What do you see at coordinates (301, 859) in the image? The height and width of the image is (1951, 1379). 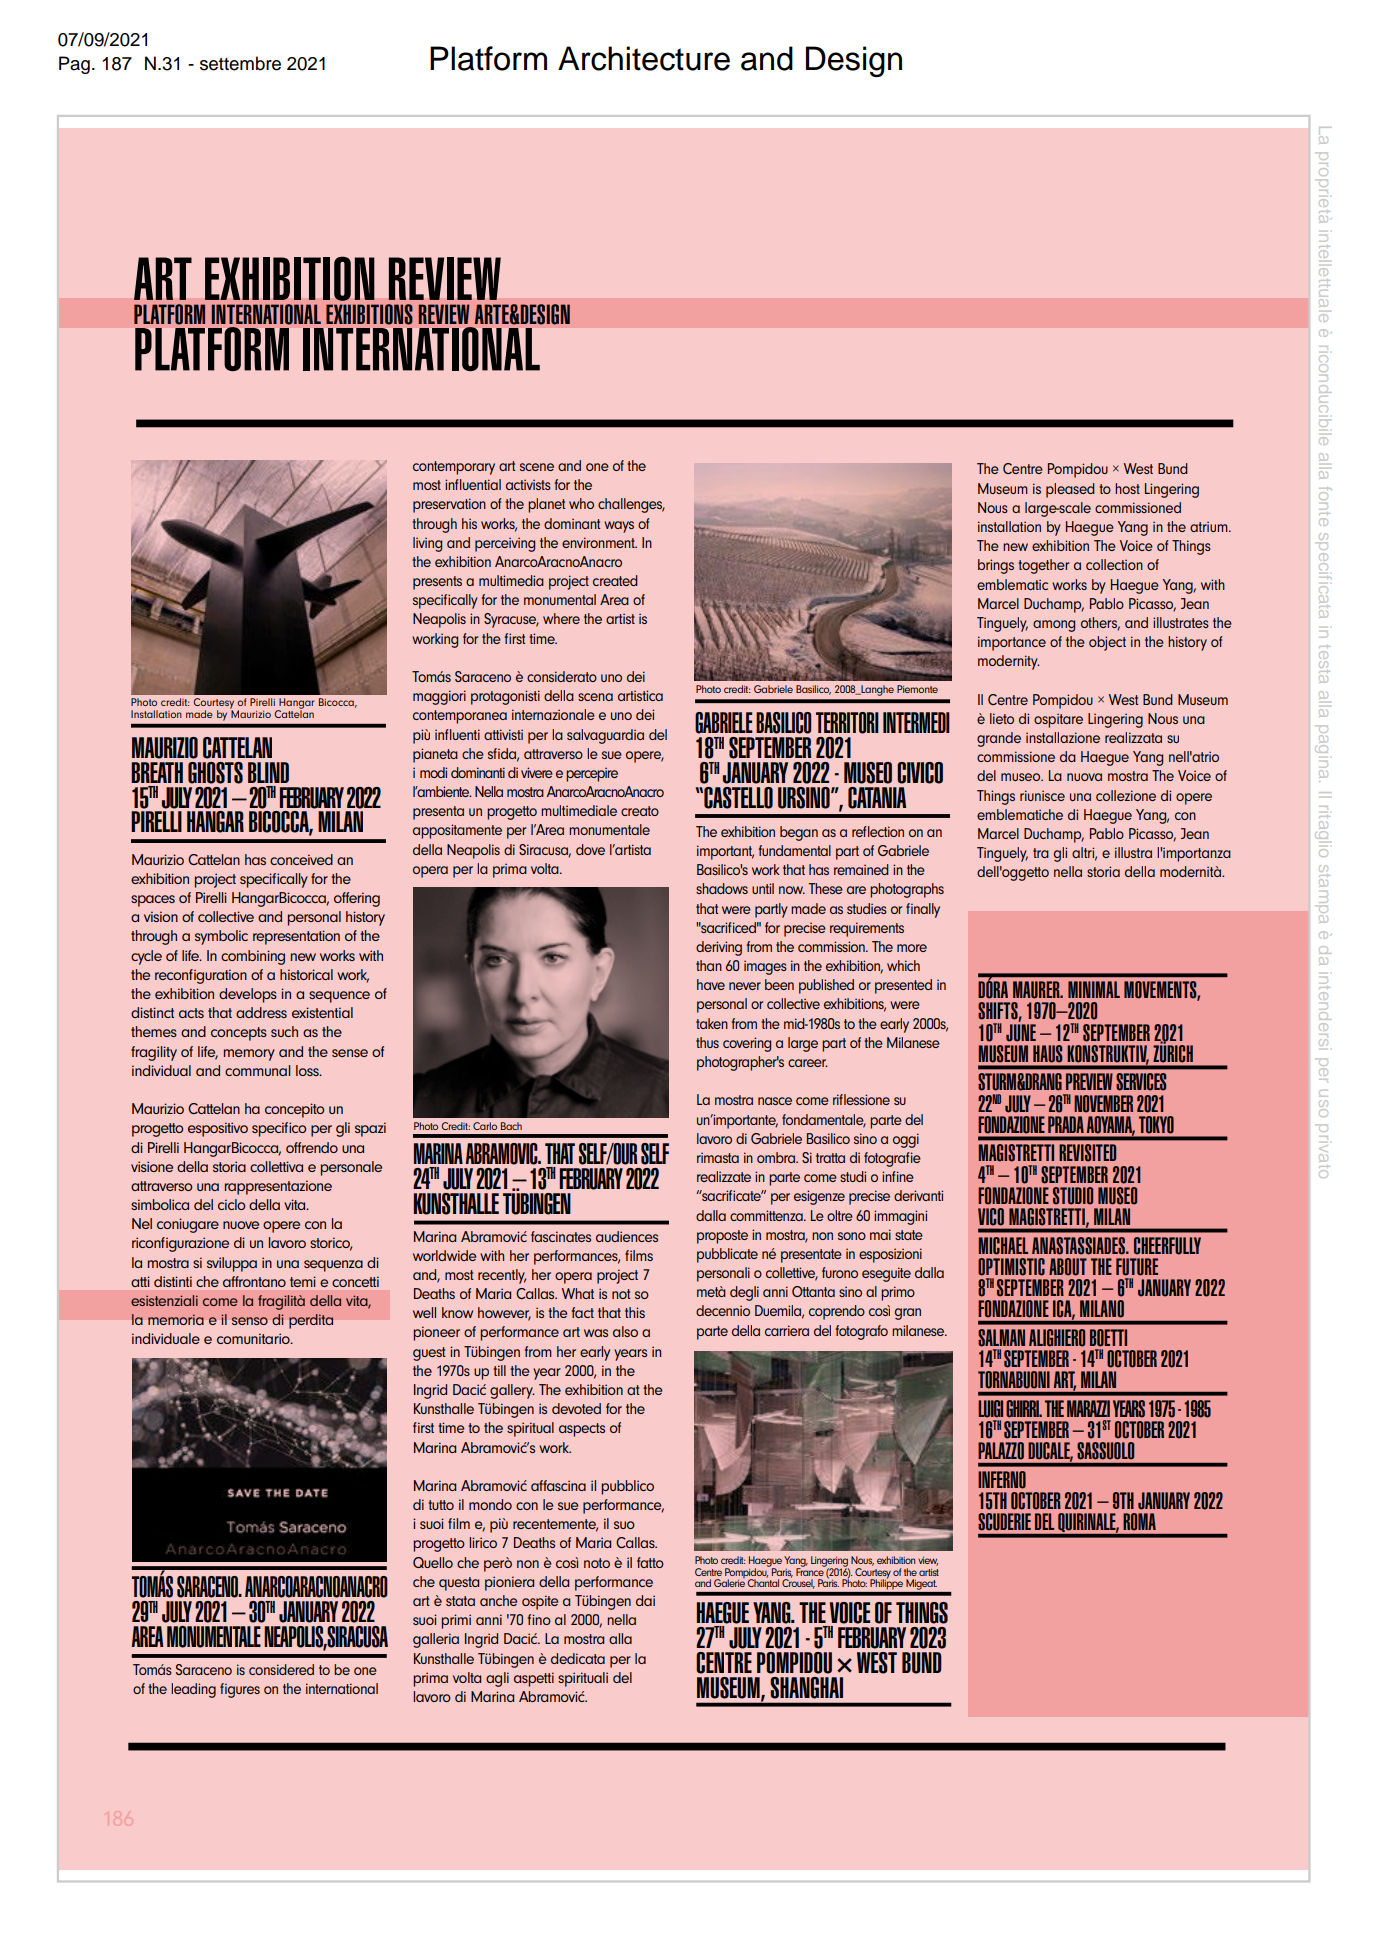 I see `conceived` at bounding box center [301, 859].
